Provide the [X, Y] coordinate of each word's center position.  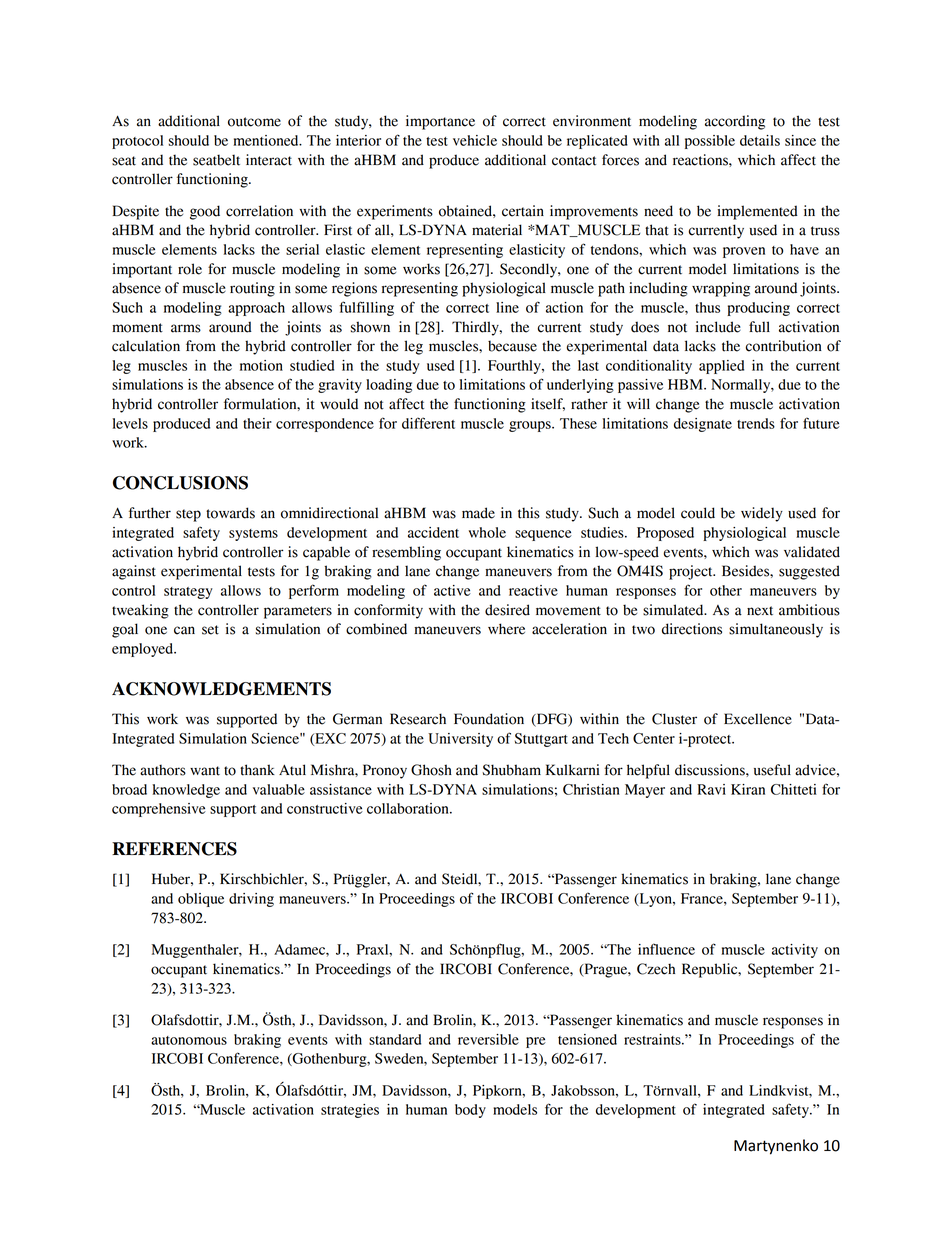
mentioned [267, 140]
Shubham [511, 770]
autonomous [189, 1040]
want [205, 771]
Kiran [748, 789]
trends [756, 423]
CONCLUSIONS [180, 483]
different [428, 423]
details [760, 140]
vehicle [475, 140]
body [470, 1111]
